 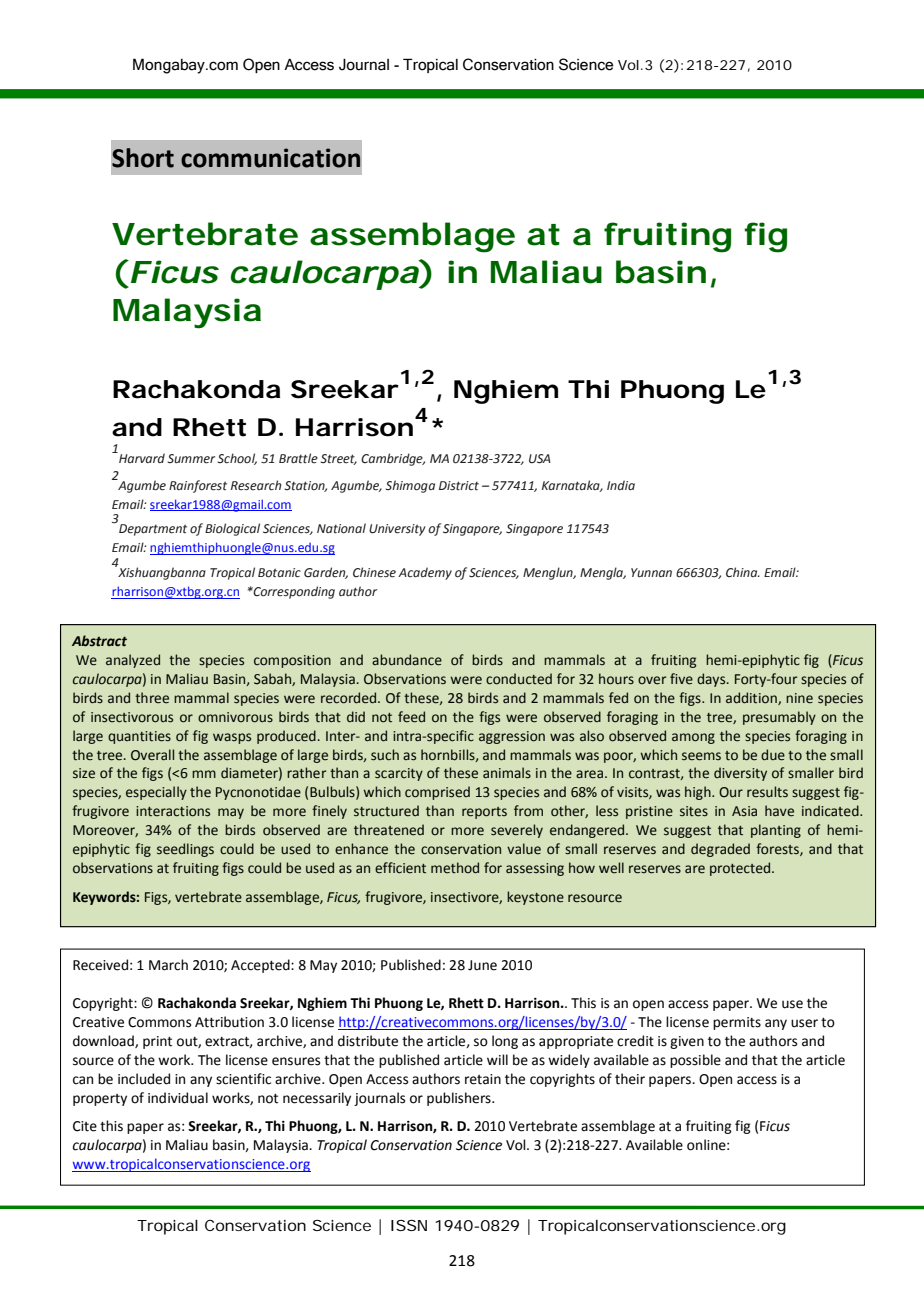 What do you see at coordinates (712, 680) in the page?
I see `days` at bounding box center [712, 680].
